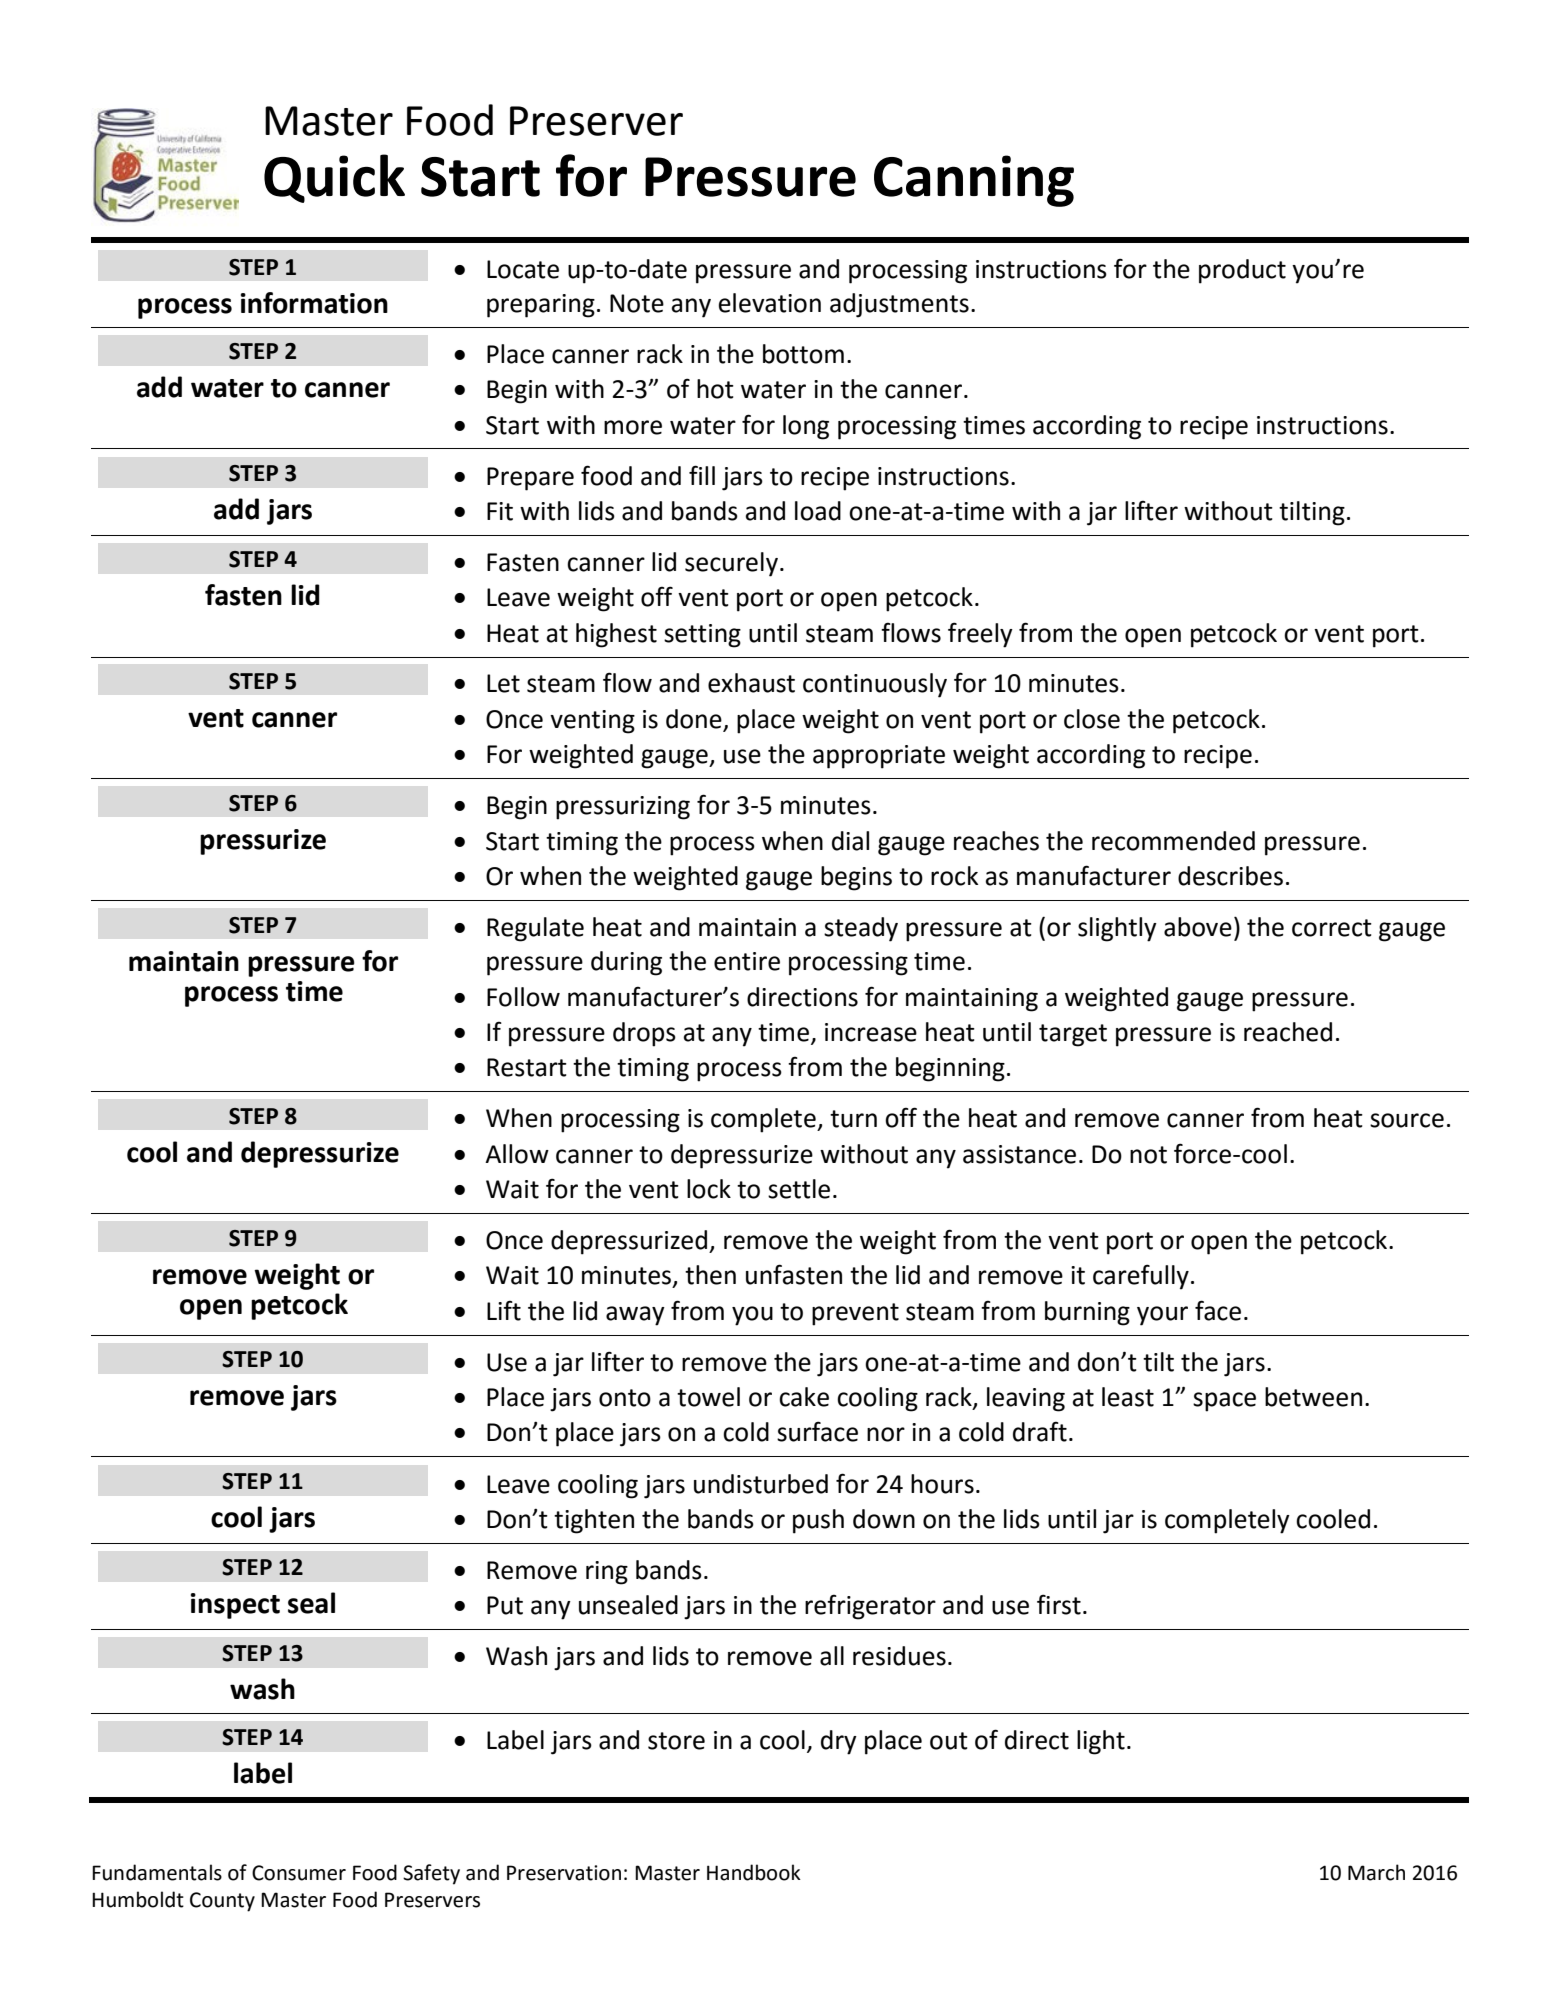 The image size is (1549, 2005). What do you see at coordinates (754, 1872) in the image?
I see `Handbook` at bounding box center [754, 1872].
